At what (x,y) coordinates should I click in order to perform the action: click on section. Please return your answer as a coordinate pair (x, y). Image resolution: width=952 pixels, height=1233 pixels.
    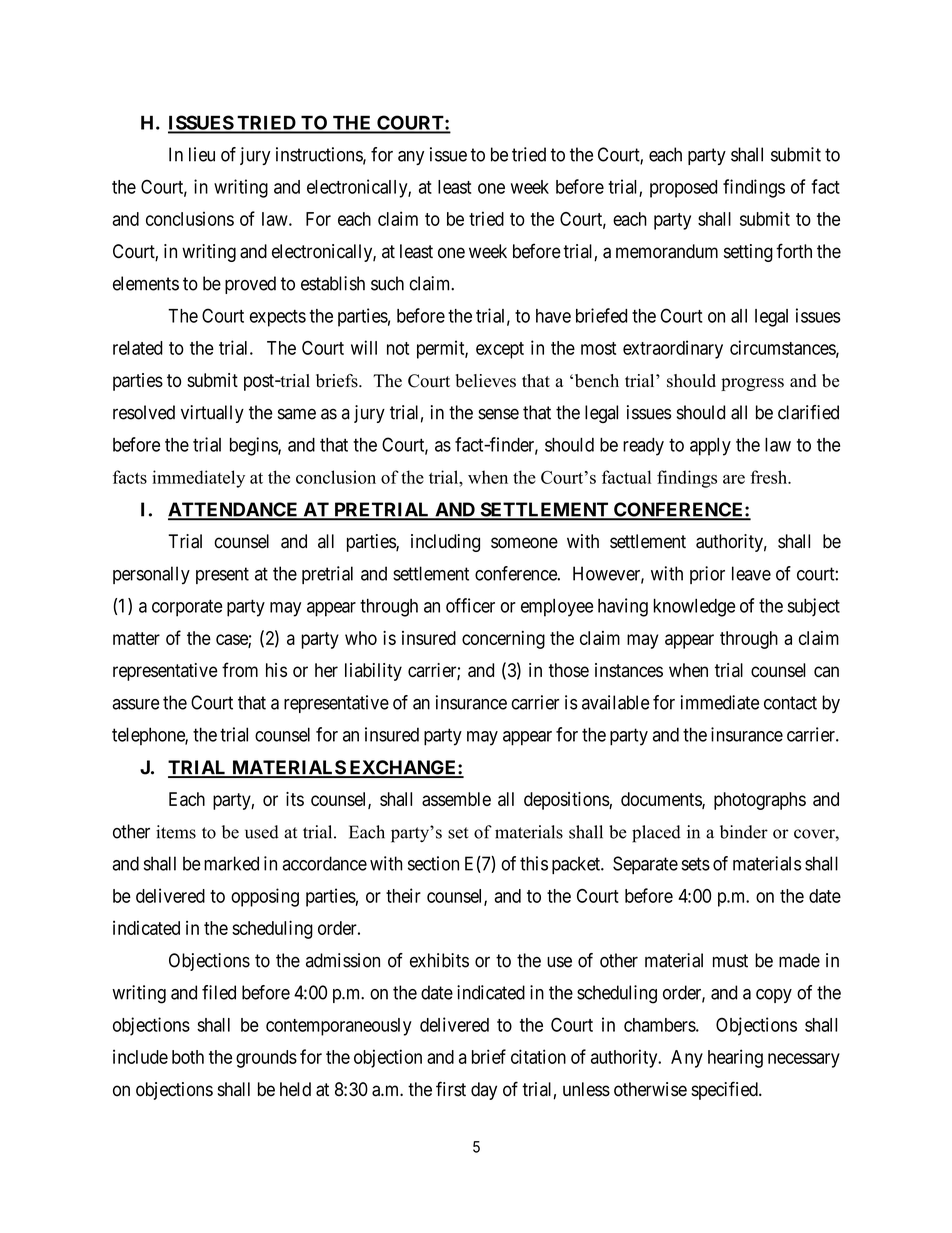
    Looking at the image, I should click on (433, 863).
